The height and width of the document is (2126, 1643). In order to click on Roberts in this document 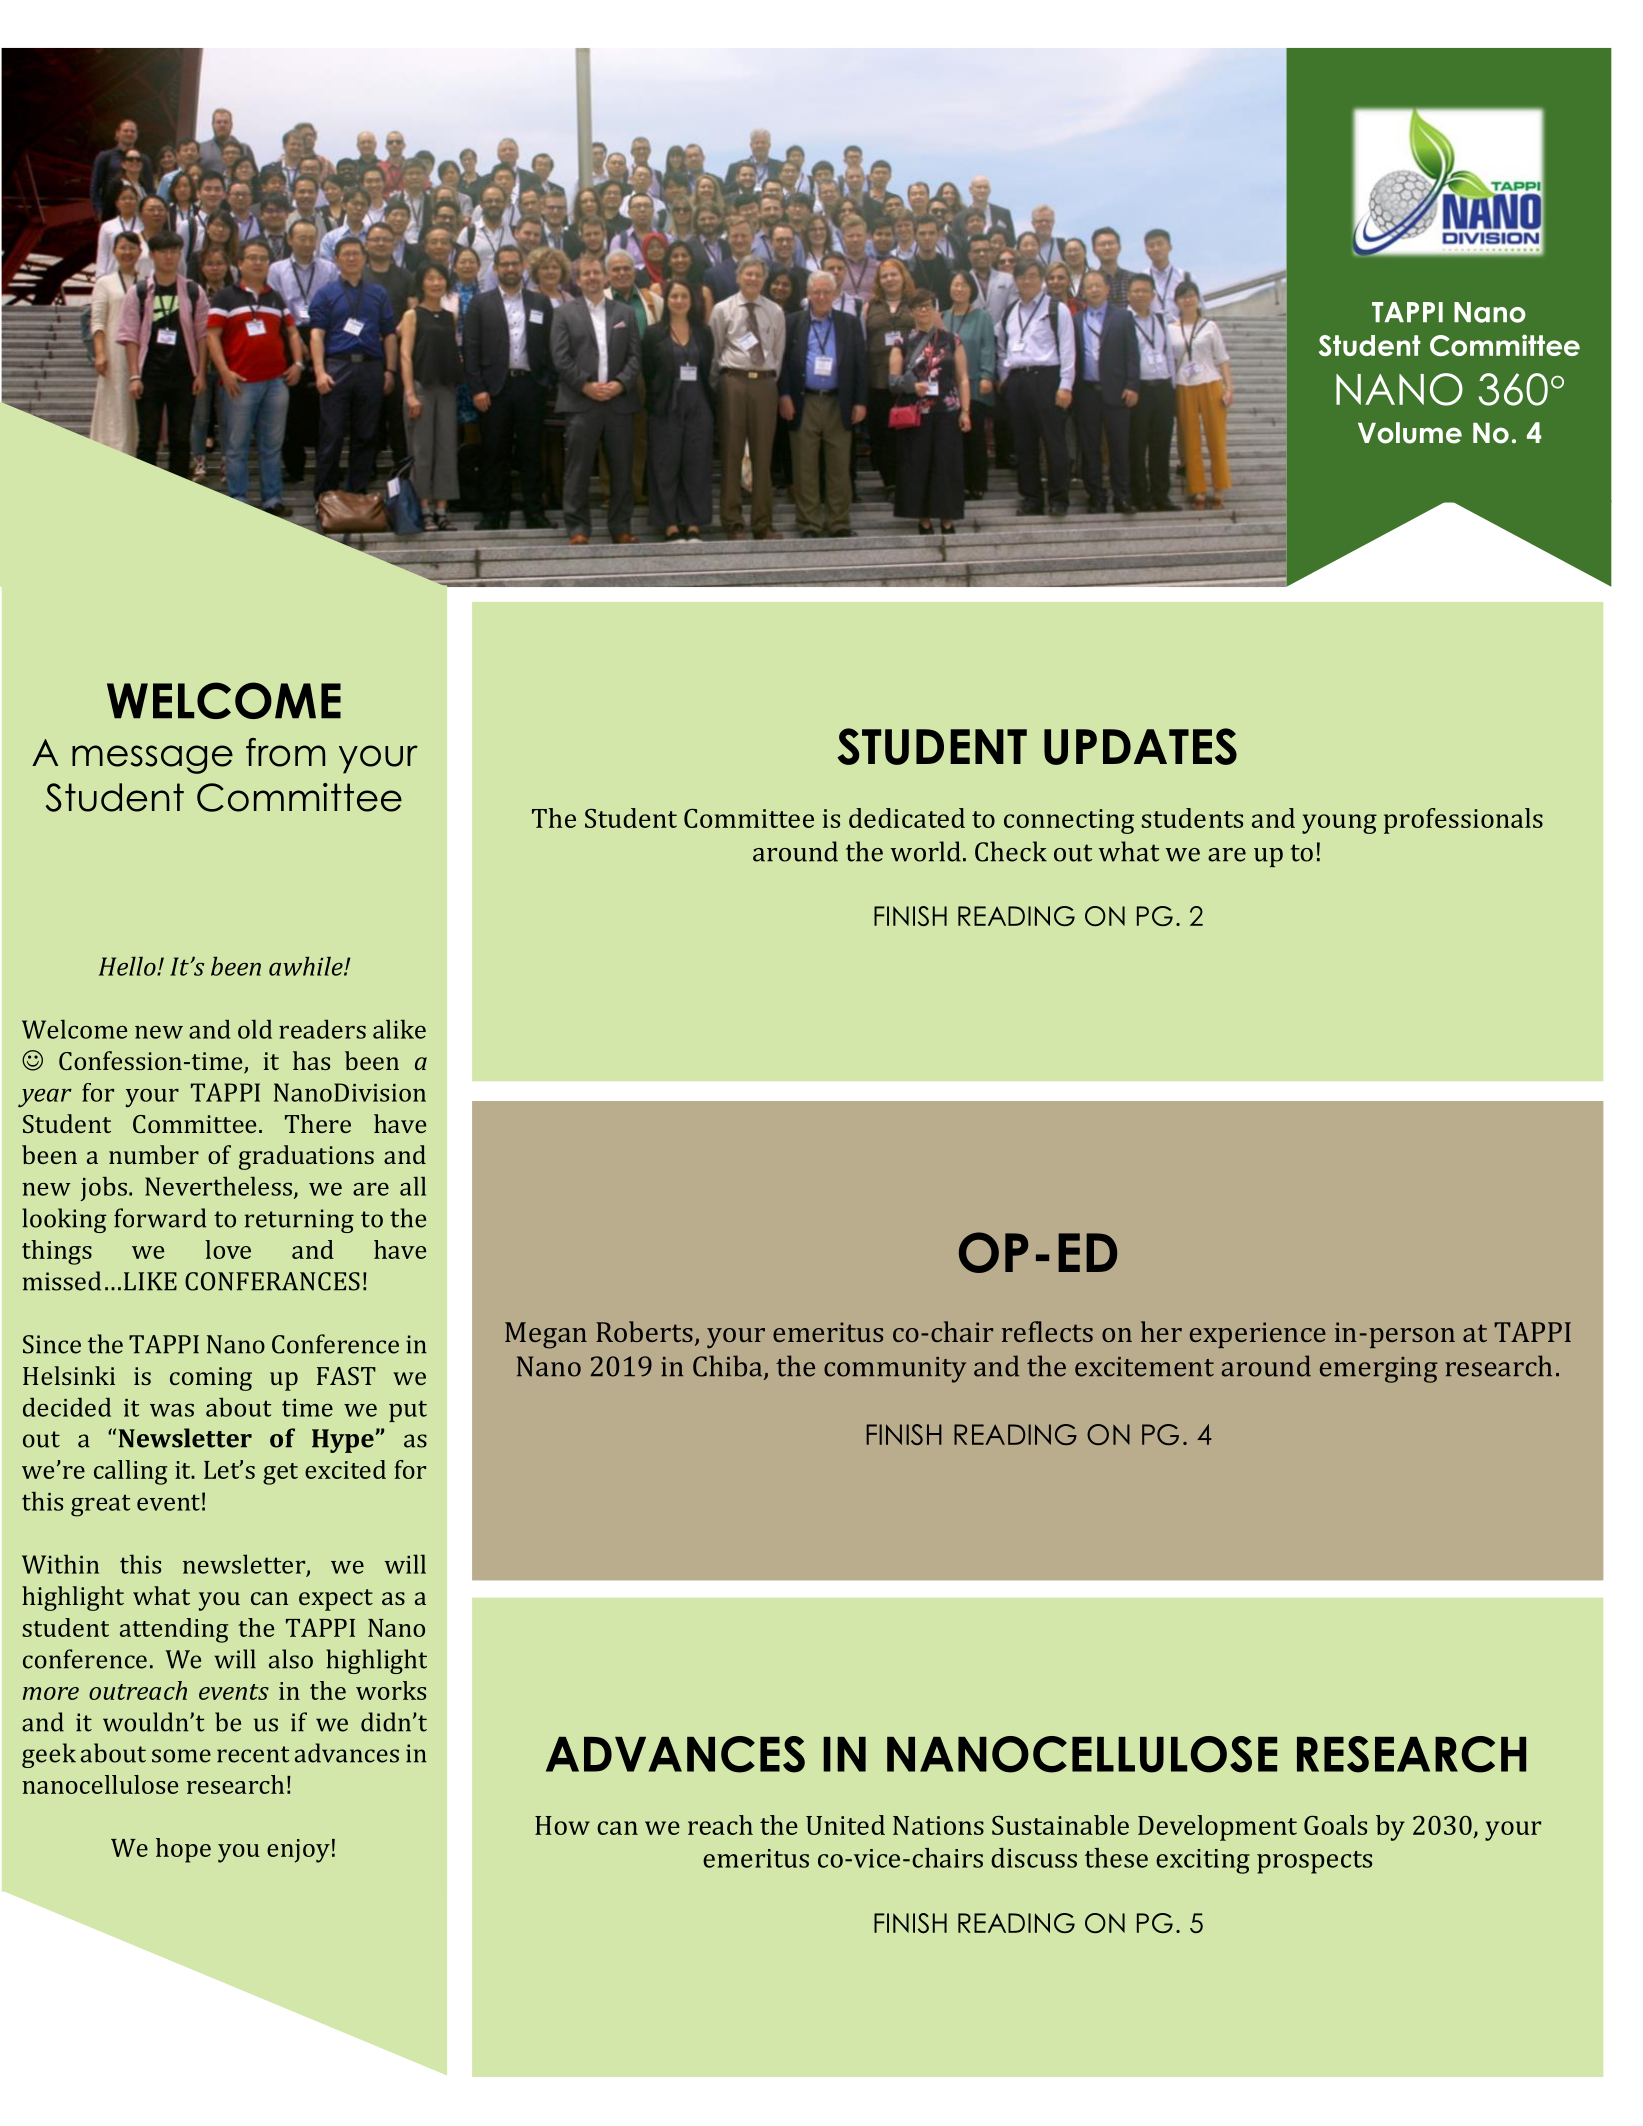, I will do `click(644, 1331)`.
